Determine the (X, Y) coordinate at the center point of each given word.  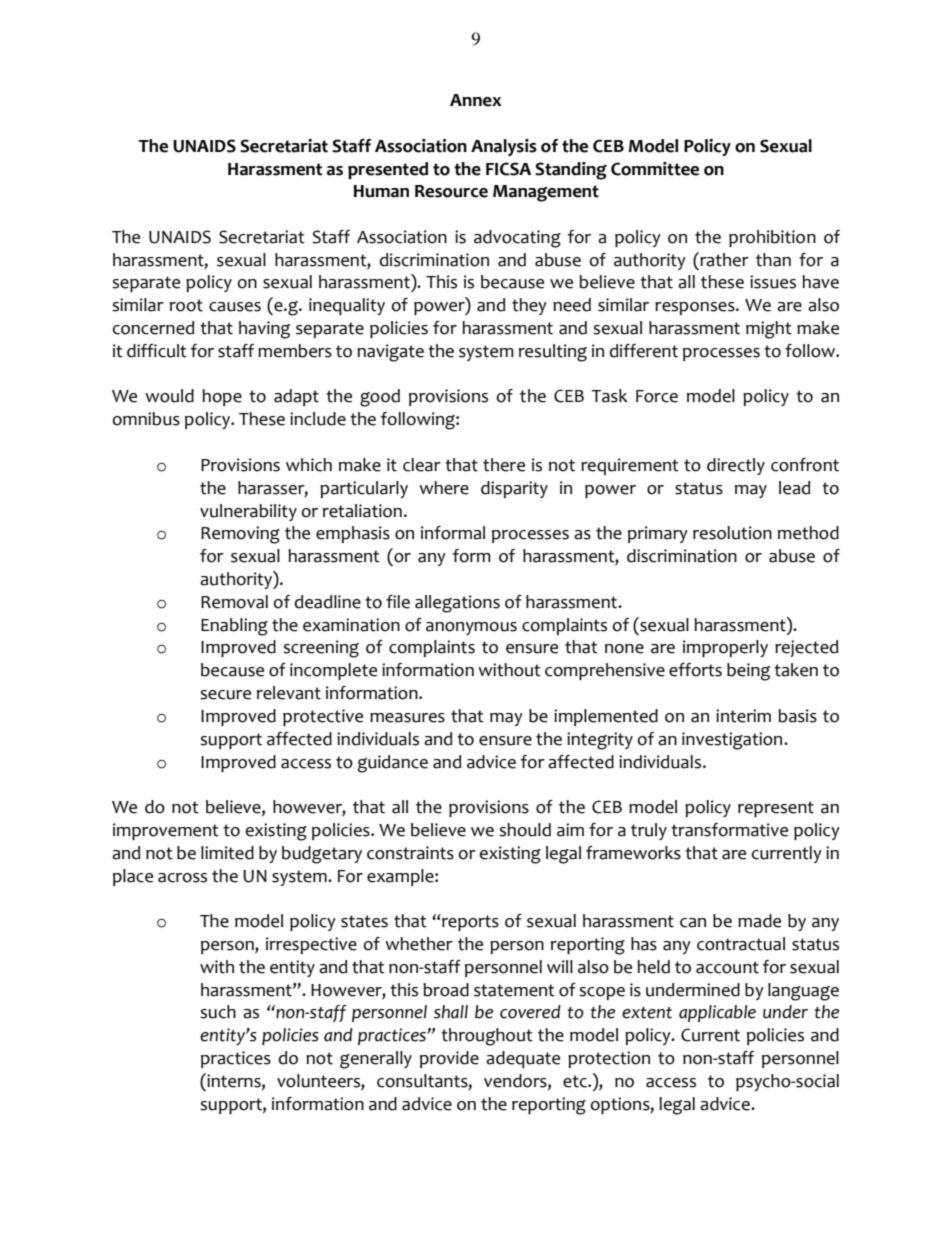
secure (225, 695)
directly (736, 466)
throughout (487, 1037)
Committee (655, 169)
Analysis (504, 147)
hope (222, 397)
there (504, 465)
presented (388, 170)
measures (407, 718)
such (218, 1012)
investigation (733, 741)
